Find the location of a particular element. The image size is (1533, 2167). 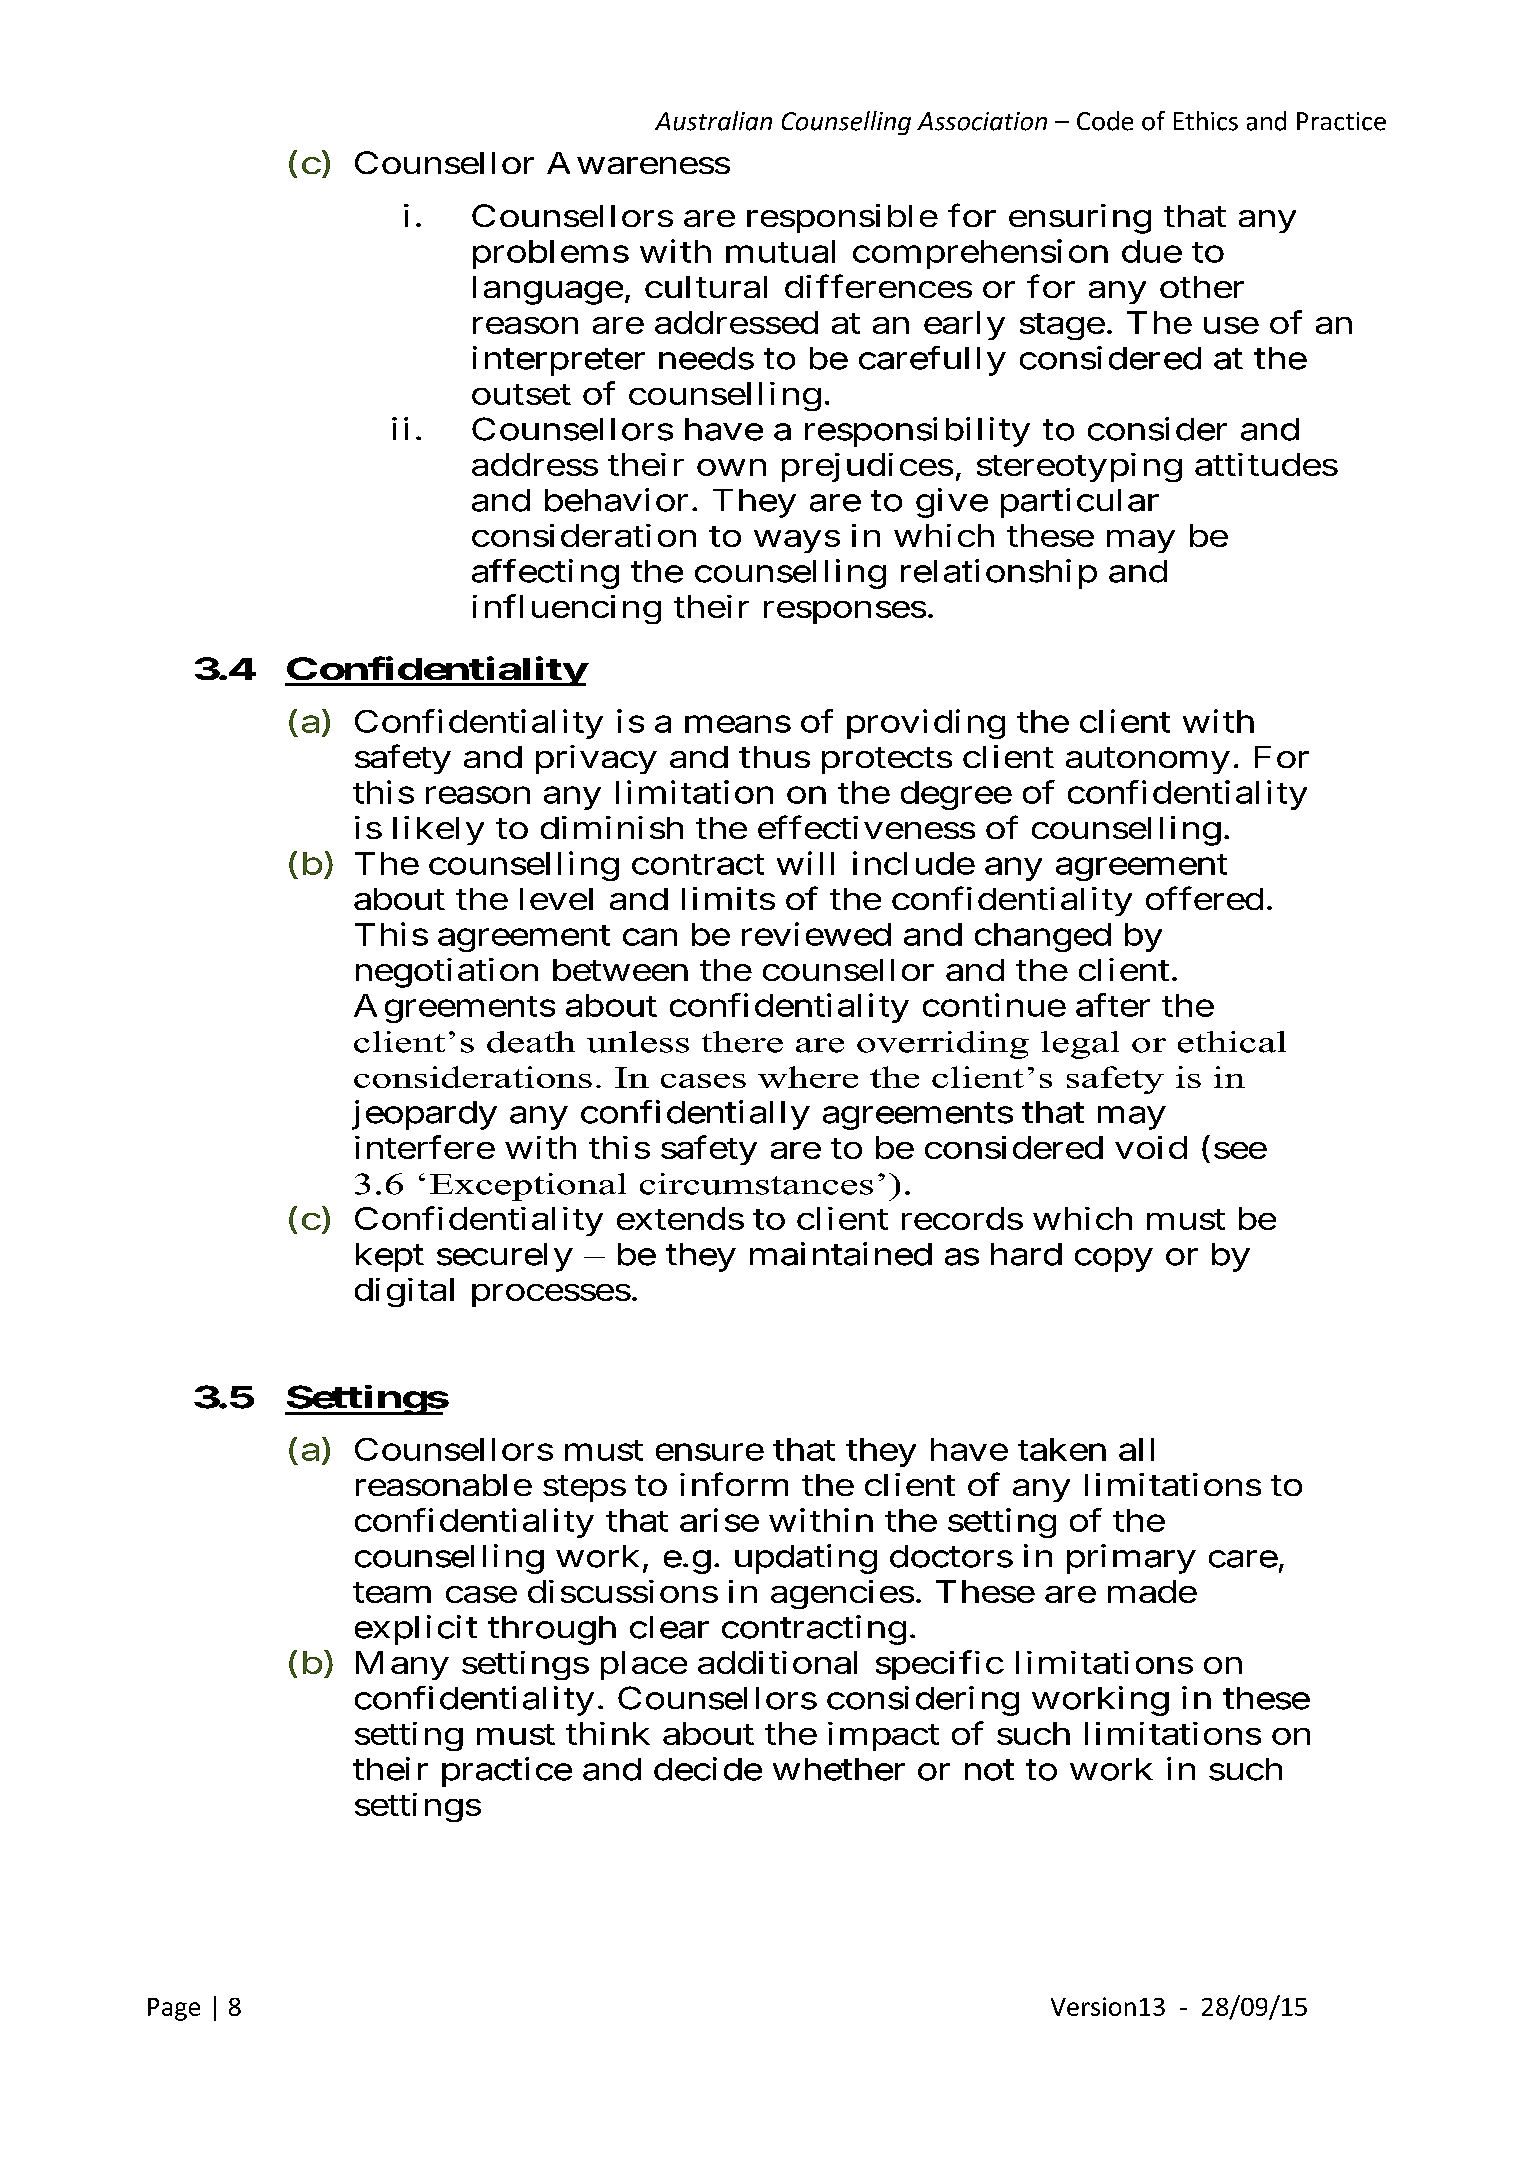

language is located at coordinates (548, 290).
